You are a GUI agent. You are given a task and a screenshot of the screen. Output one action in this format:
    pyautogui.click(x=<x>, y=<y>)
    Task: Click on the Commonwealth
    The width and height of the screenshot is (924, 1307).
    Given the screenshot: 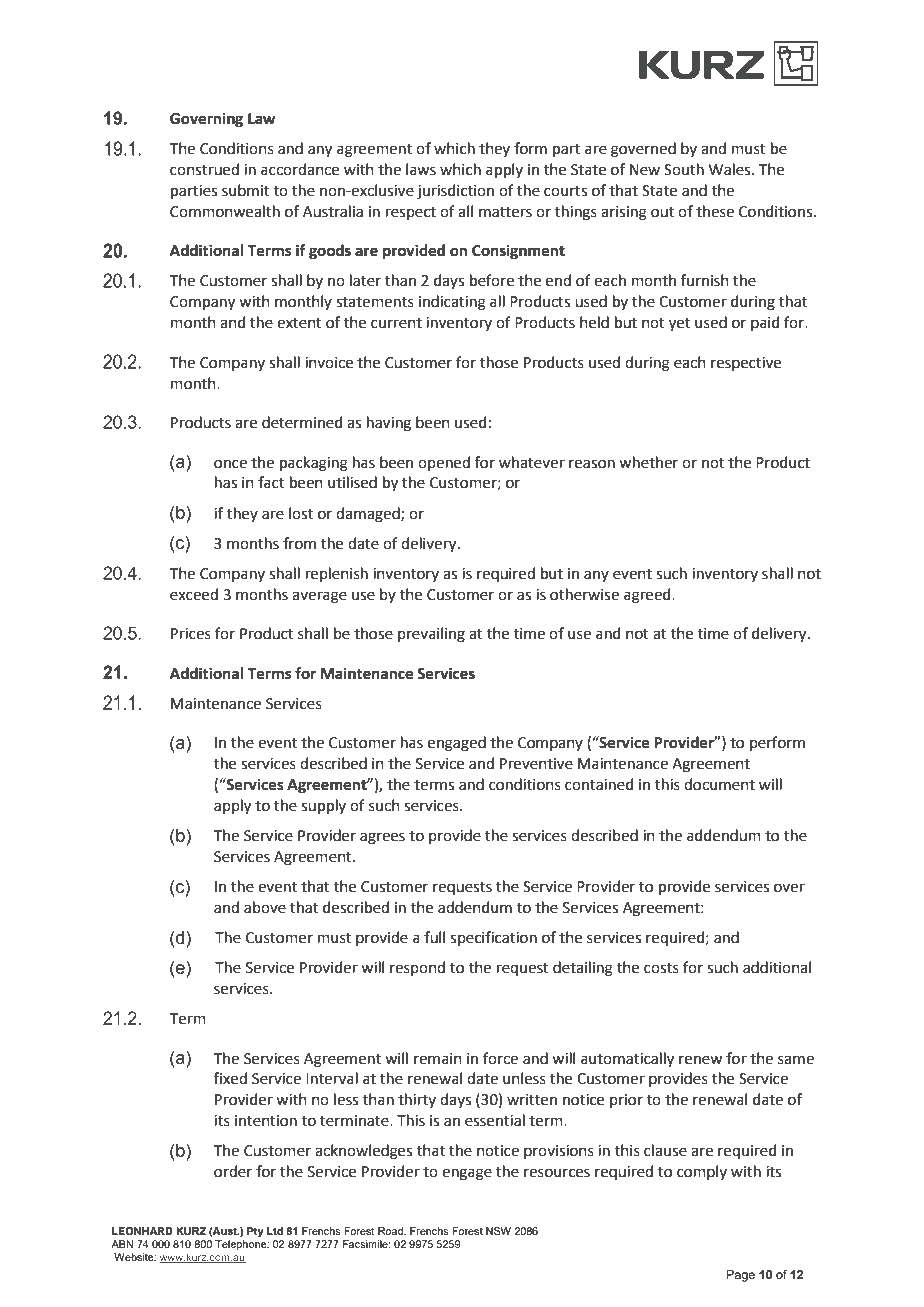 What is the action you would take?
    pyautogui.click(x=225, y=211)
